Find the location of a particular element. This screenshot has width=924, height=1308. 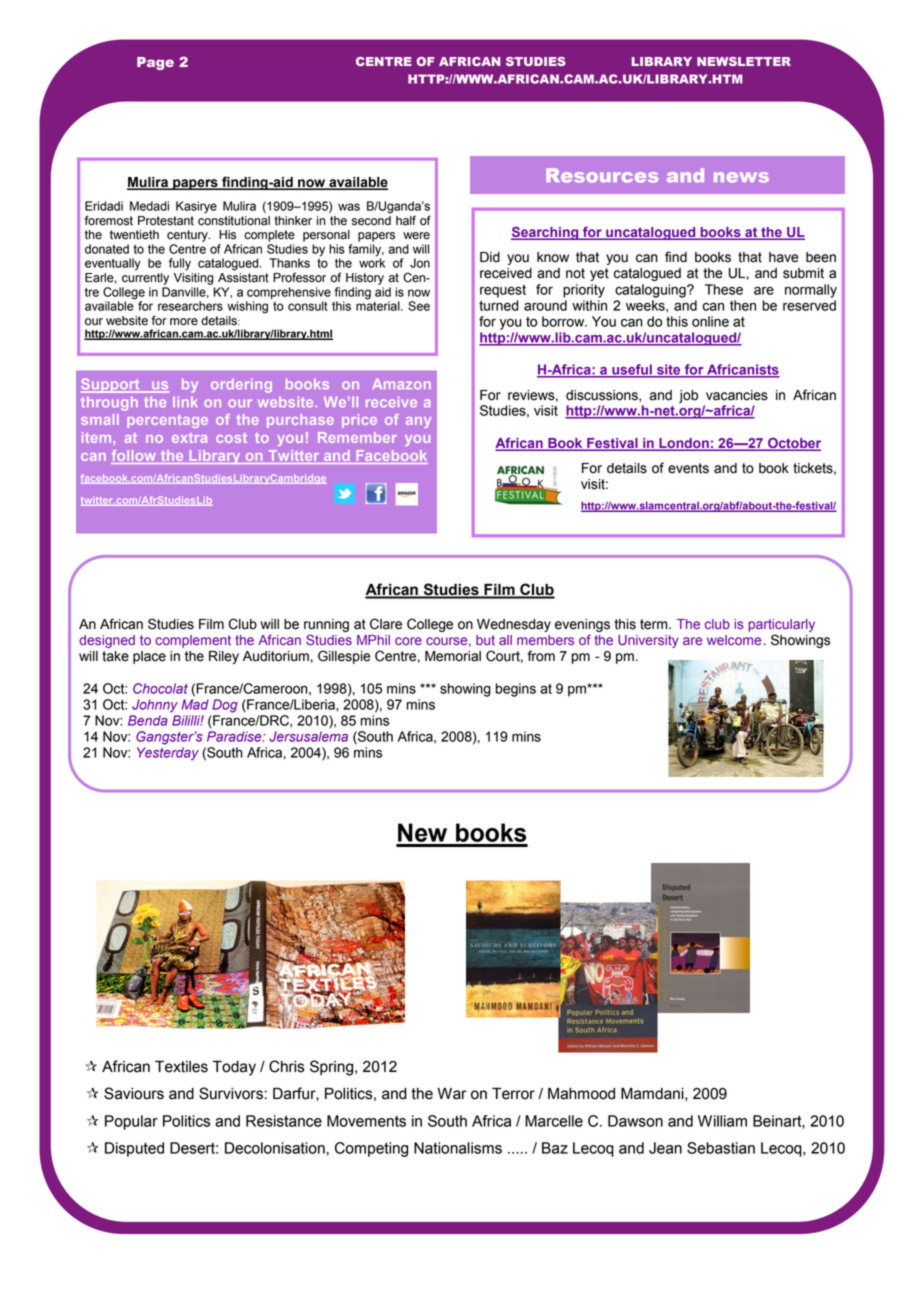

Resources is located at coordinates (602, 175).
